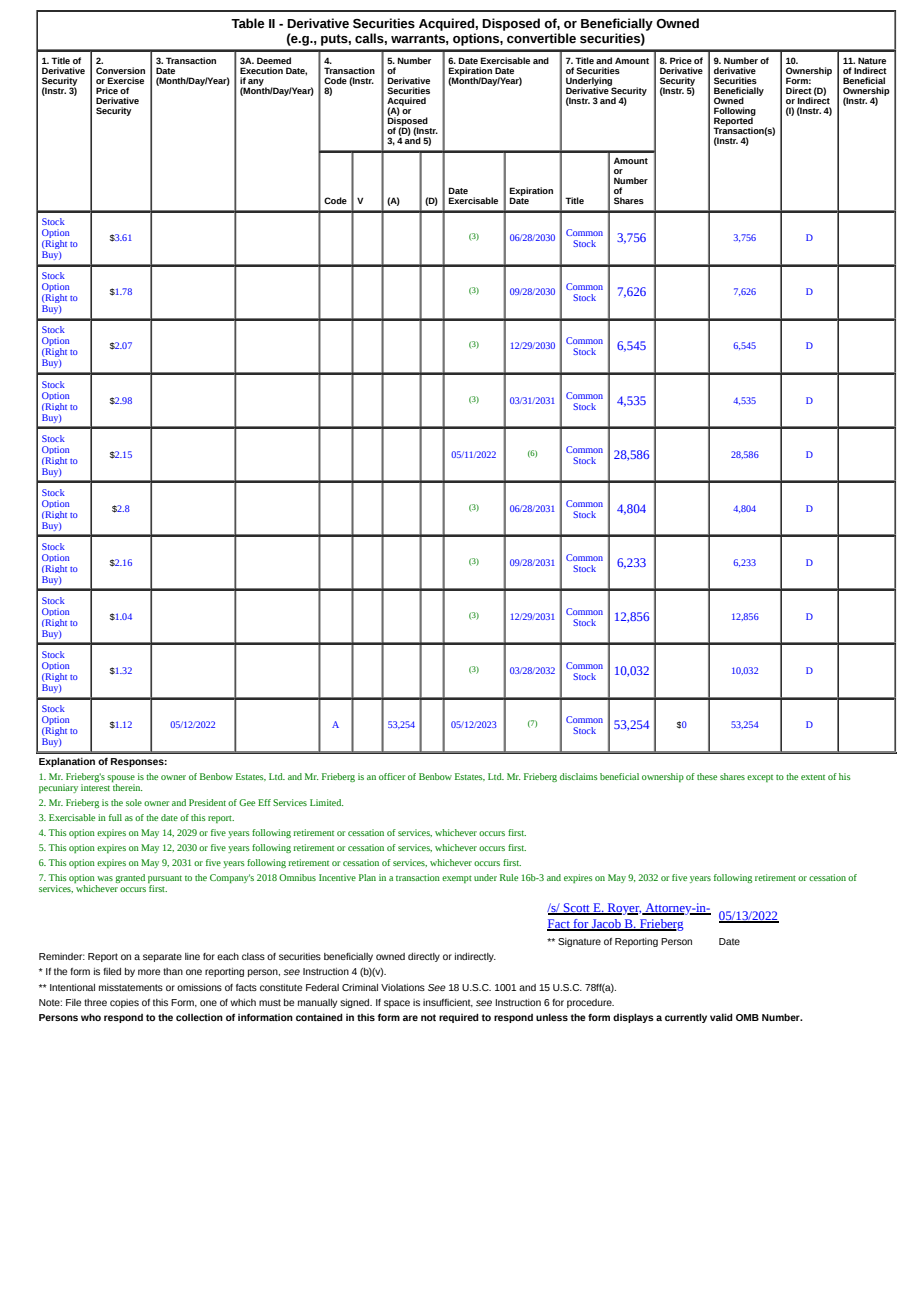 This screenshot has height=1308, width=924. What do you see at coordinates (760, 778) in the screenshot?
I see `except` at bounding box center [760, 778].
